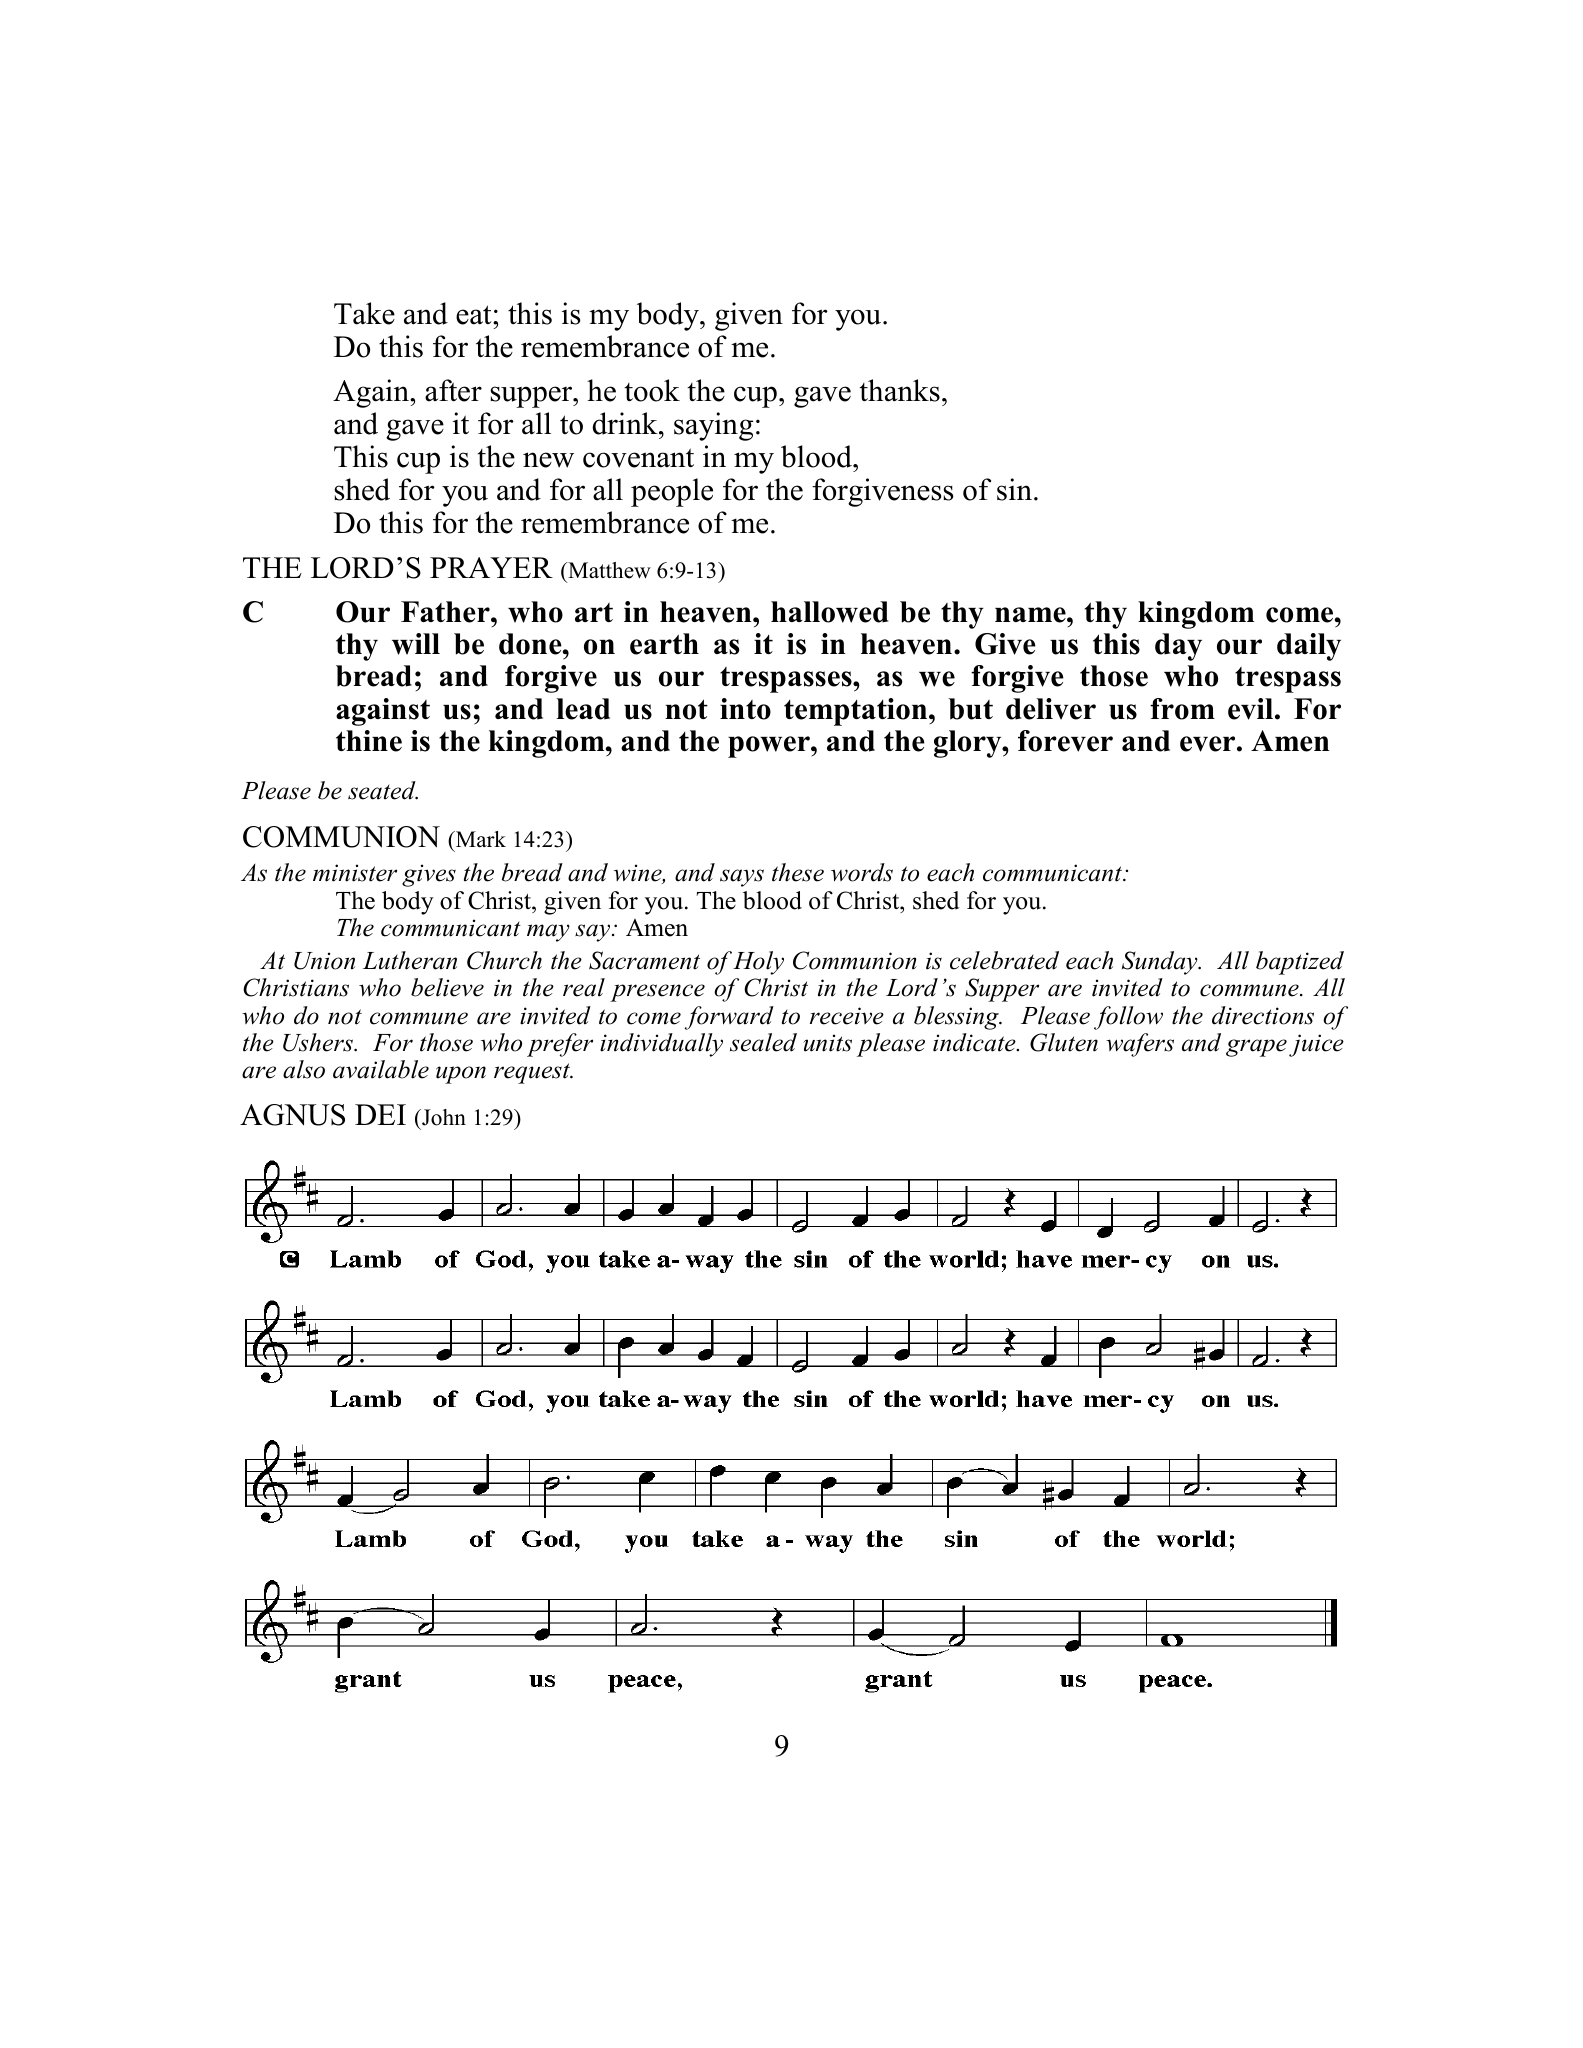 Image resolution: width=1583 pixels, height=2048 pixels. Describe the element at coordinates (713, 426) in the page. I see `saying` at that location.
